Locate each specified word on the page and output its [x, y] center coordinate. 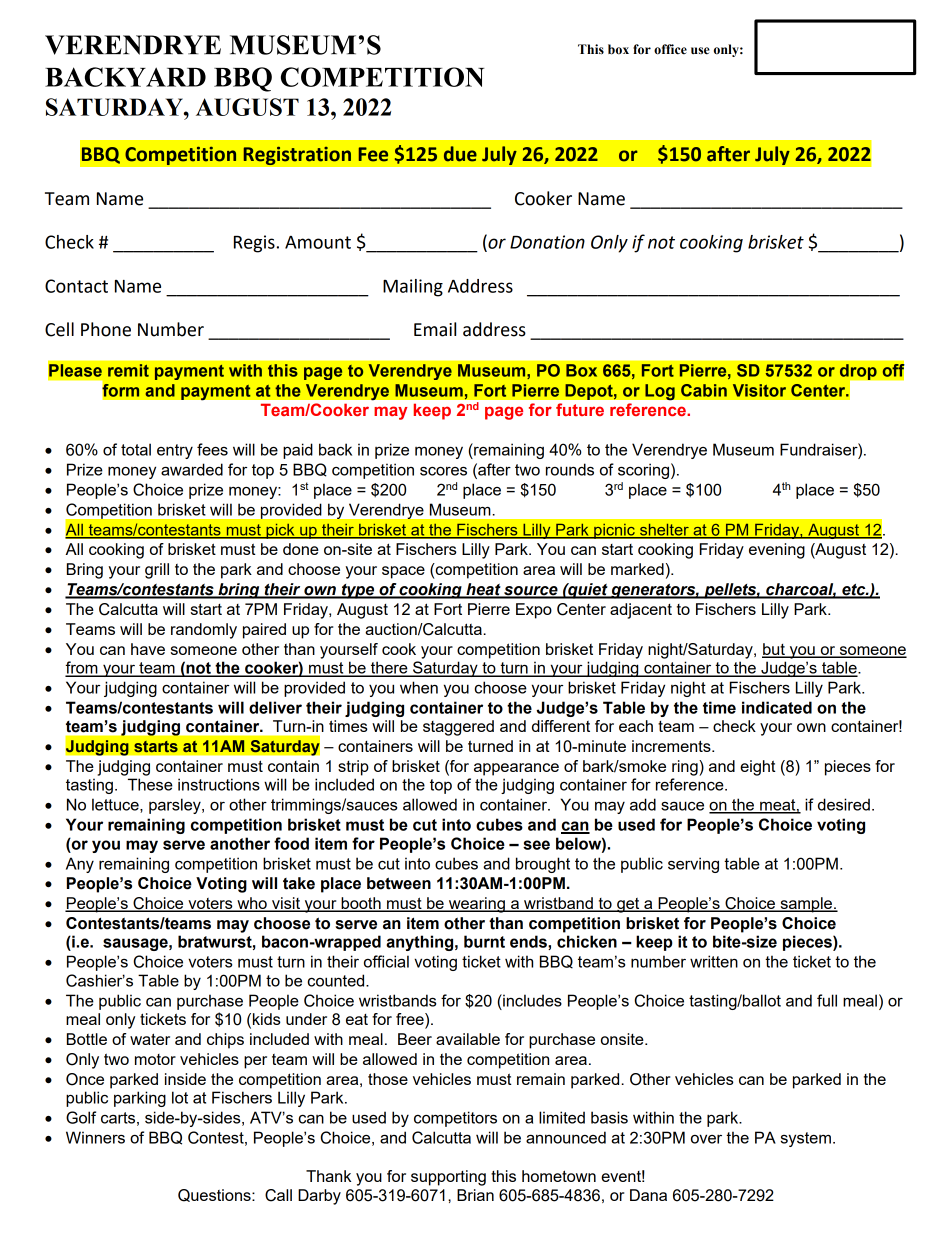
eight [758, 768]
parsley [176, 806]
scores [443, 471]
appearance [516, 769]
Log [660, 392]
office [670, 49]
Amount [318, 242]
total [136, 449]
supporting [448, 1178]
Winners [95, 1137]
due [460, 154]
